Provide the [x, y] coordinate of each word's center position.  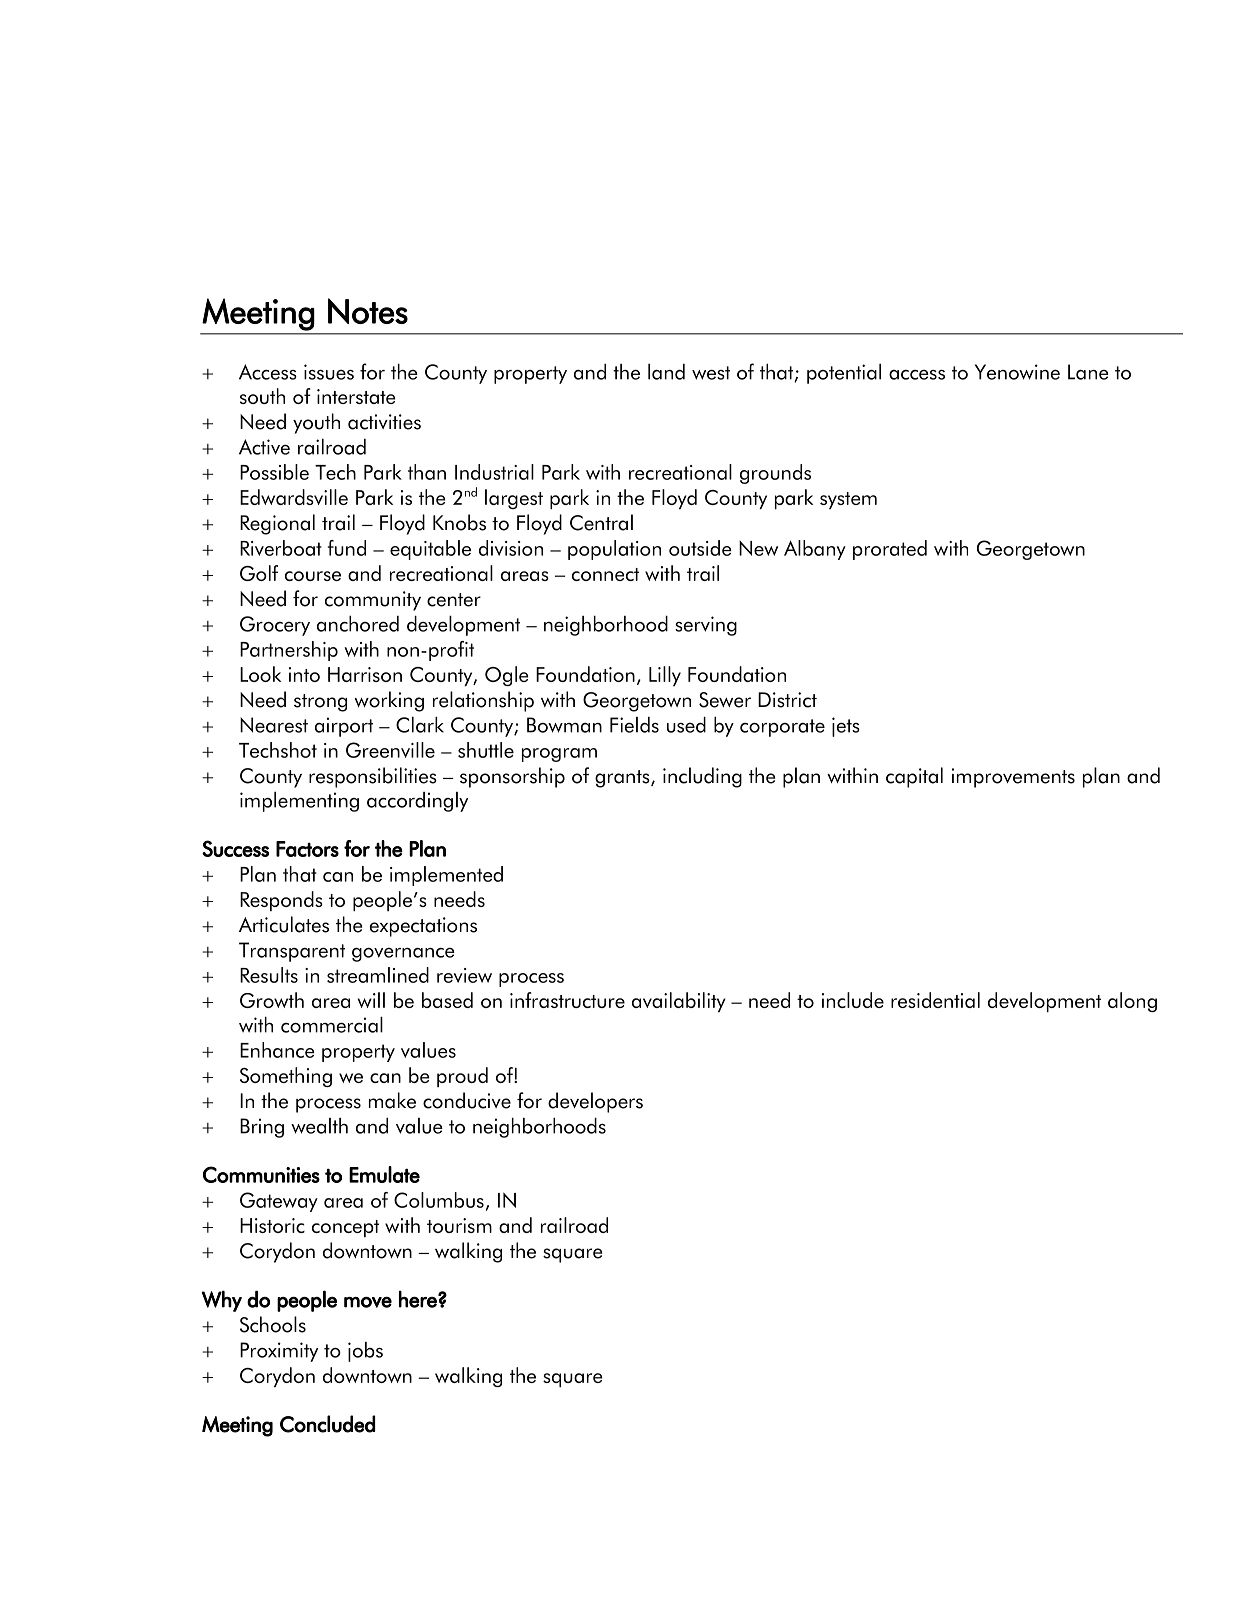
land [666, 372]
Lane [1088, 372]
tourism [459, 1225]
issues [329, 372]
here [419, 1299]
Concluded [327, 1424]
